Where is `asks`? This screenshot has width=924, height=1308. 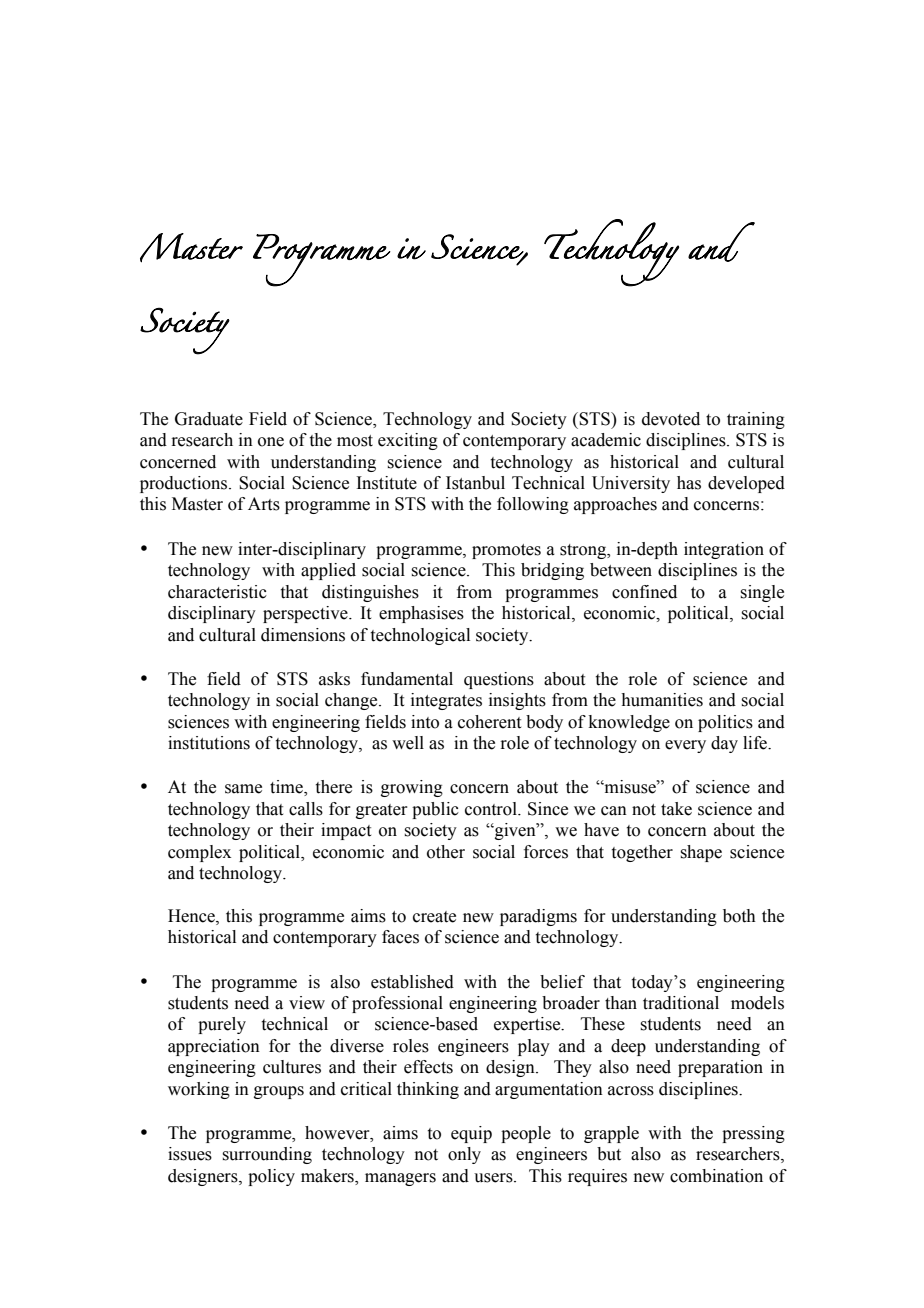 asks is located at coordinates (334, 679).
